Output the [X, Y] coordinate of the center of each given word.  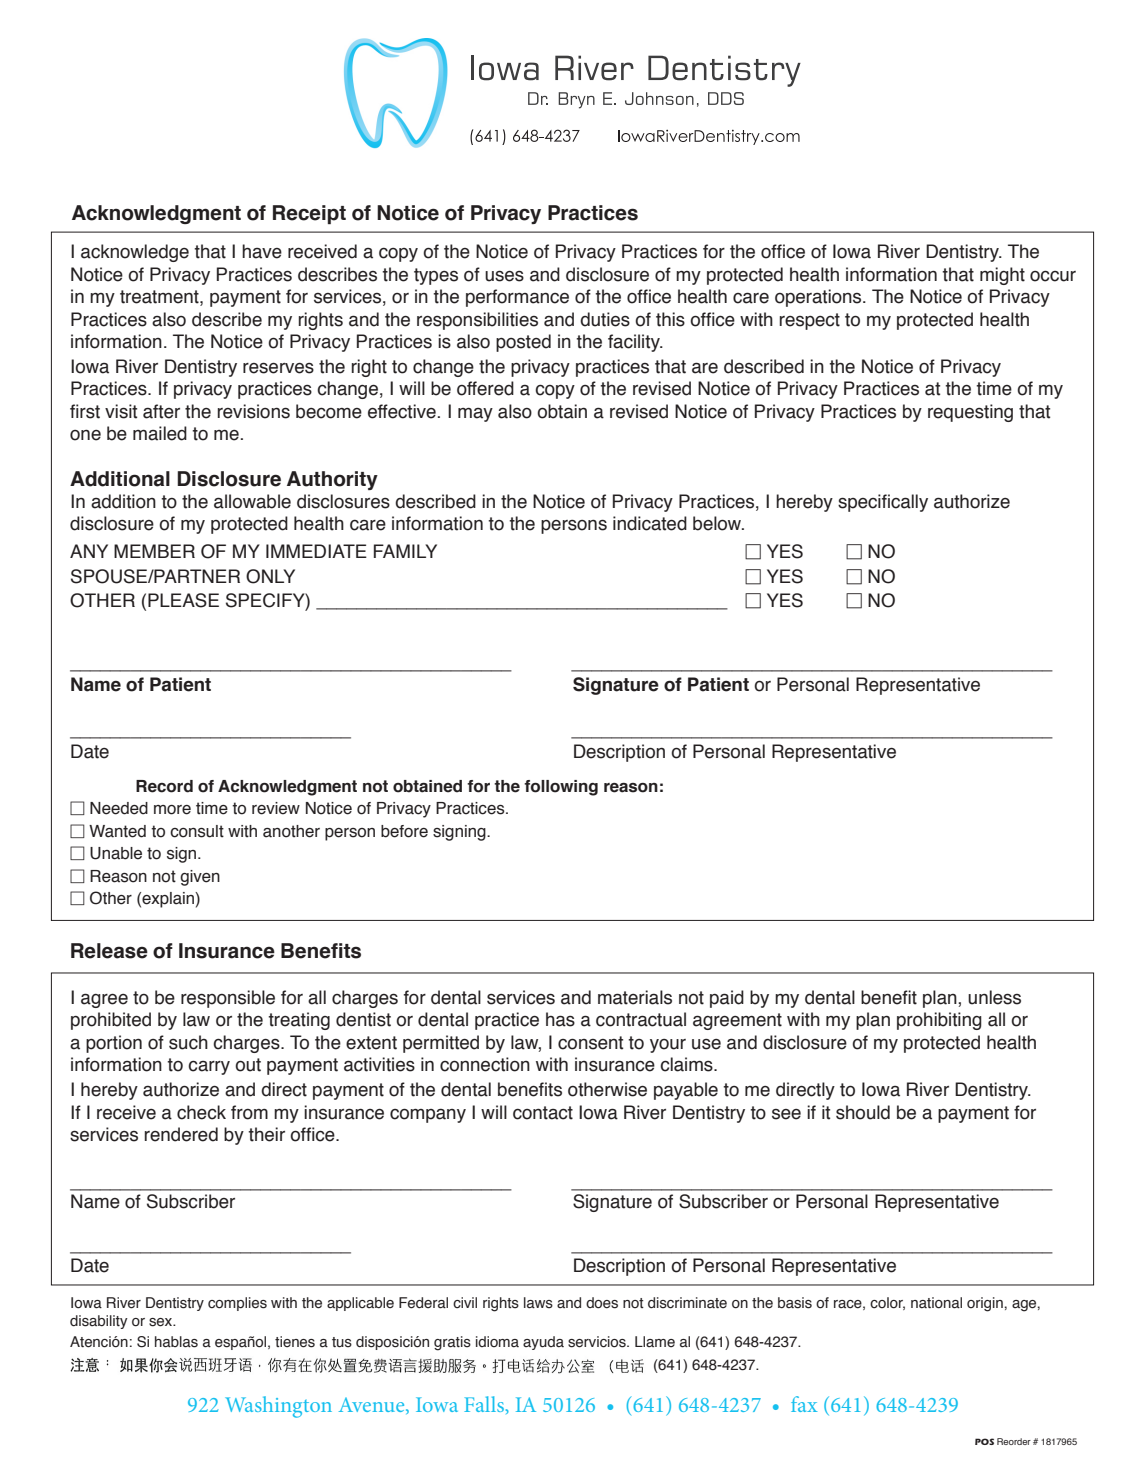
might [1002, 276]
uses [504, 276]
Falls [484, 1404]
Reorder [1014, 1441]
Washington [278, 1407]
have [262, 251]
